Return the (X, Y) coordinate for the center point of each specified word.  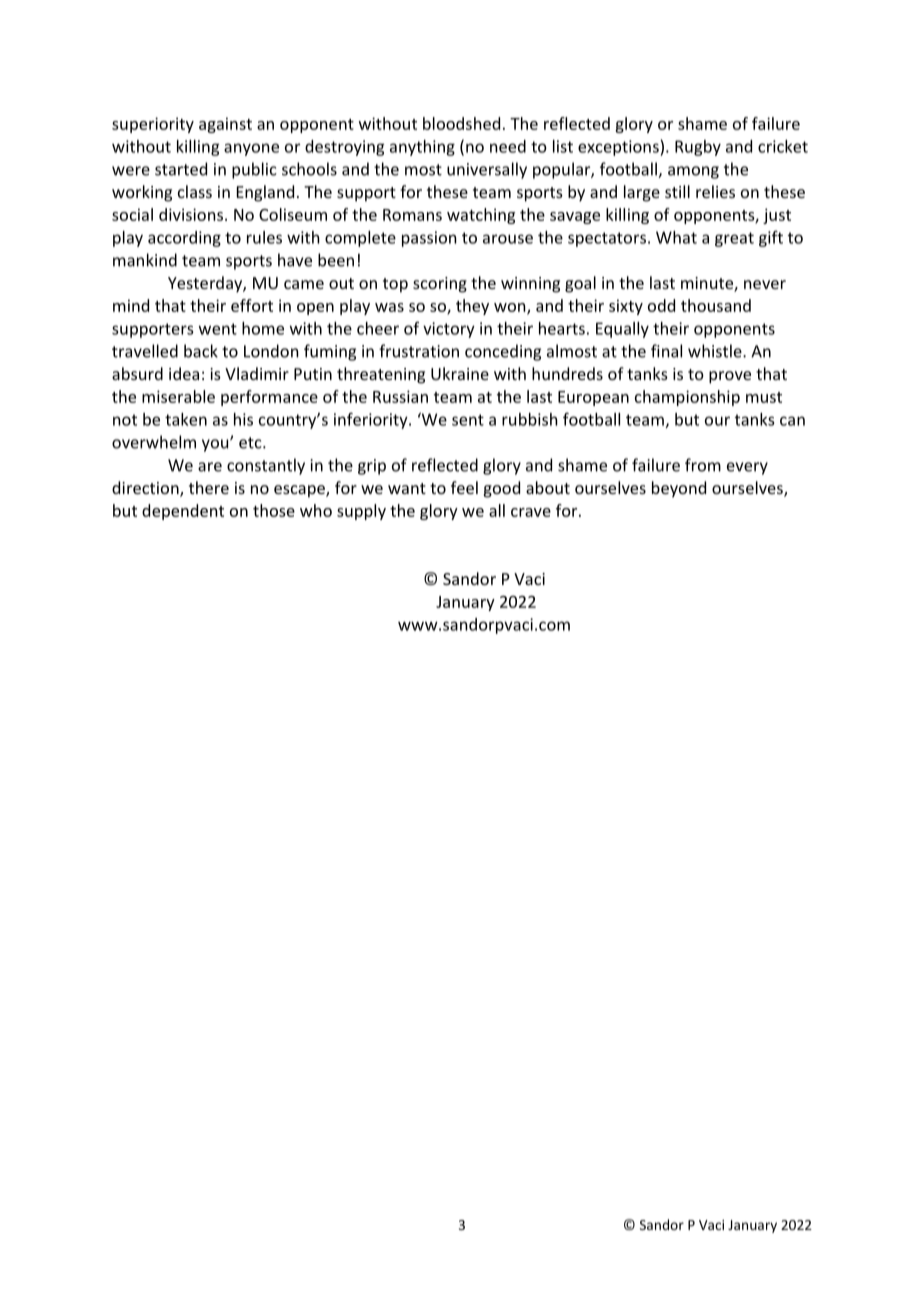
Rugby (698, 148)
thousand (716, 305)
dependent (183, 512)
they (472, 307)
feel (464, 487)
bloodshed (461, 123)
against (225, 125)
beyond (679, 489)
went (218, 329)
